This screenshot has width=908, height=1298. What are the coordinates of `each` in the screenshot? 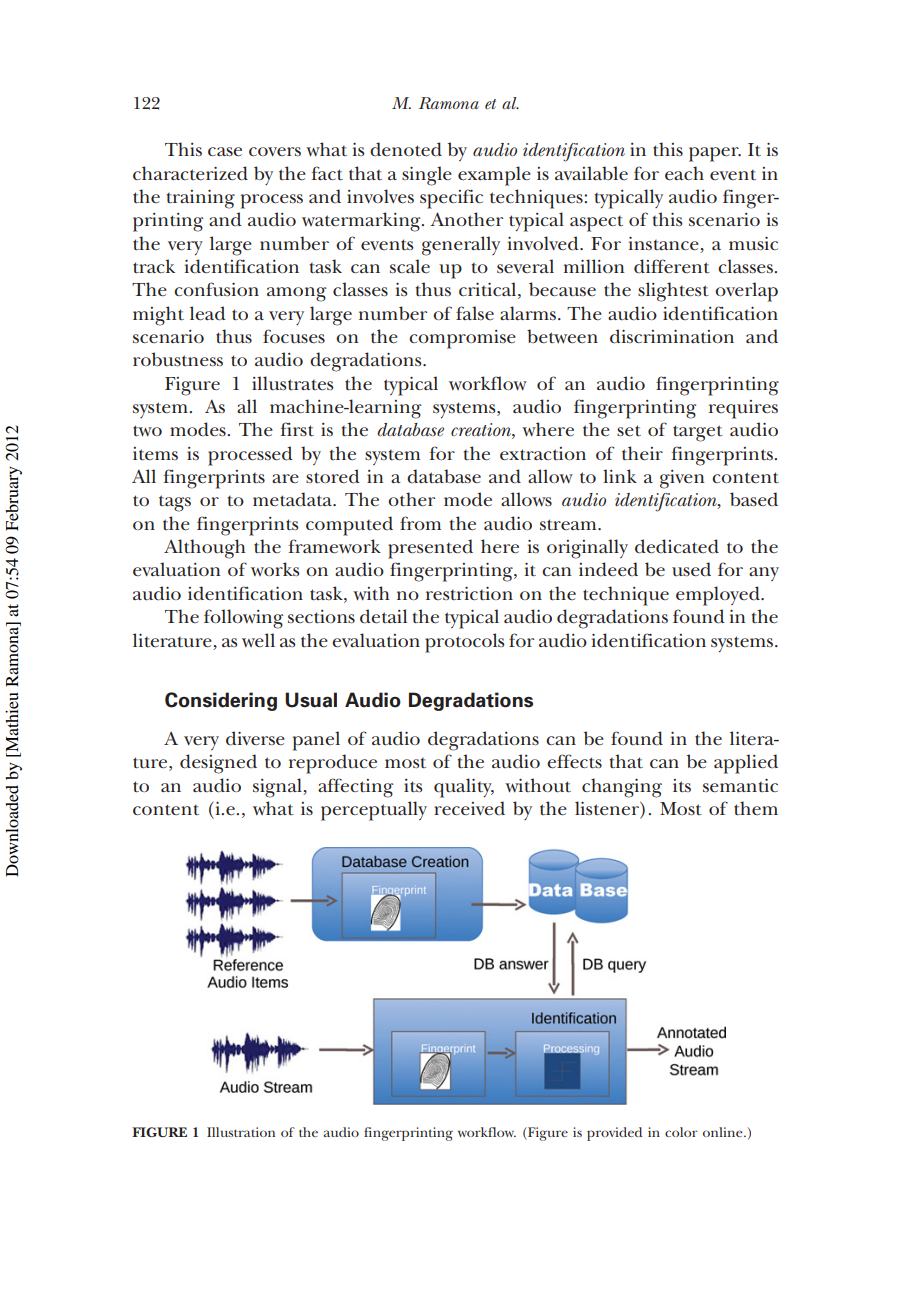 It's located at (684, 173).
